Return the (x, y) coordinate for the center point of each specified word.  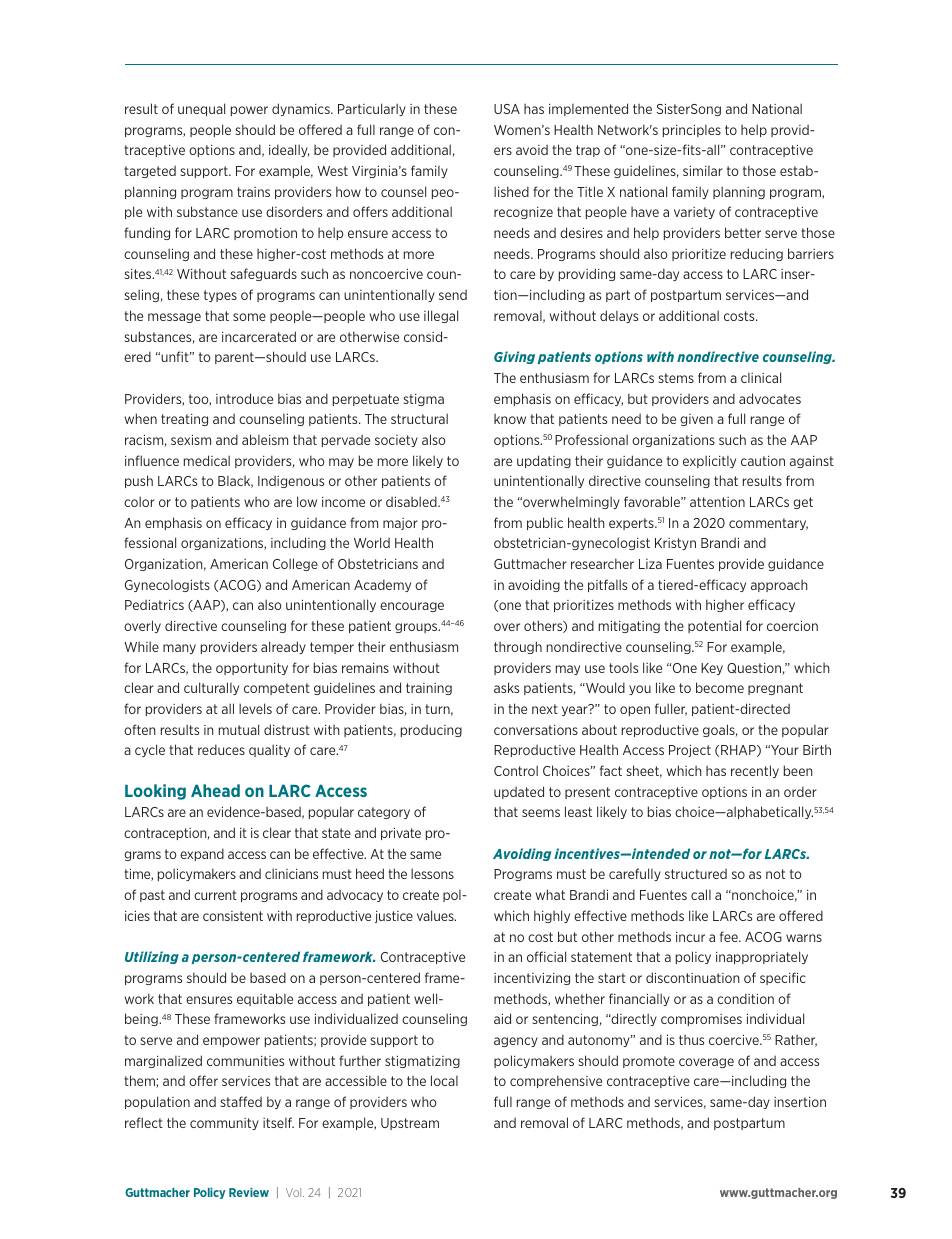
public (545, 523)
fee (730, 936)
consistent (233, 916)
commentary (768, 524)
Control (516, 770)
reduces (221, 749)
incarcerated (259, 336)
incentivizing (532, 979)
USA (507, 109)
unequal (201, 109)
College (295, 564)
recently (755, 771)
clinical (761, 377)
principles (692, 131)
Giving (514, 357)
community (224, 1124)
